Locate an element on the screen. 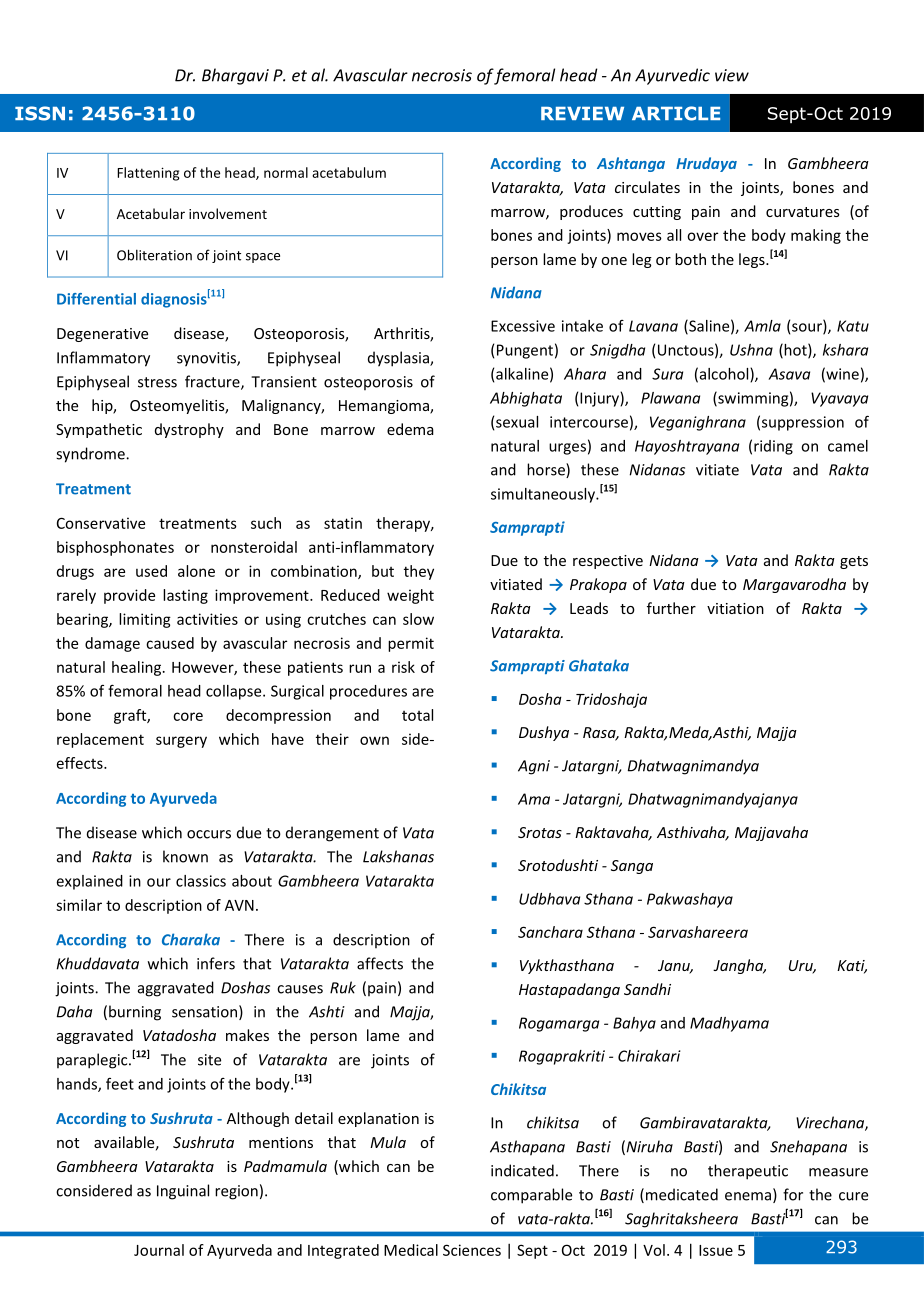 The width and height of the screenshot is (924, 1308). similar is located at coordinates (79, 905).
